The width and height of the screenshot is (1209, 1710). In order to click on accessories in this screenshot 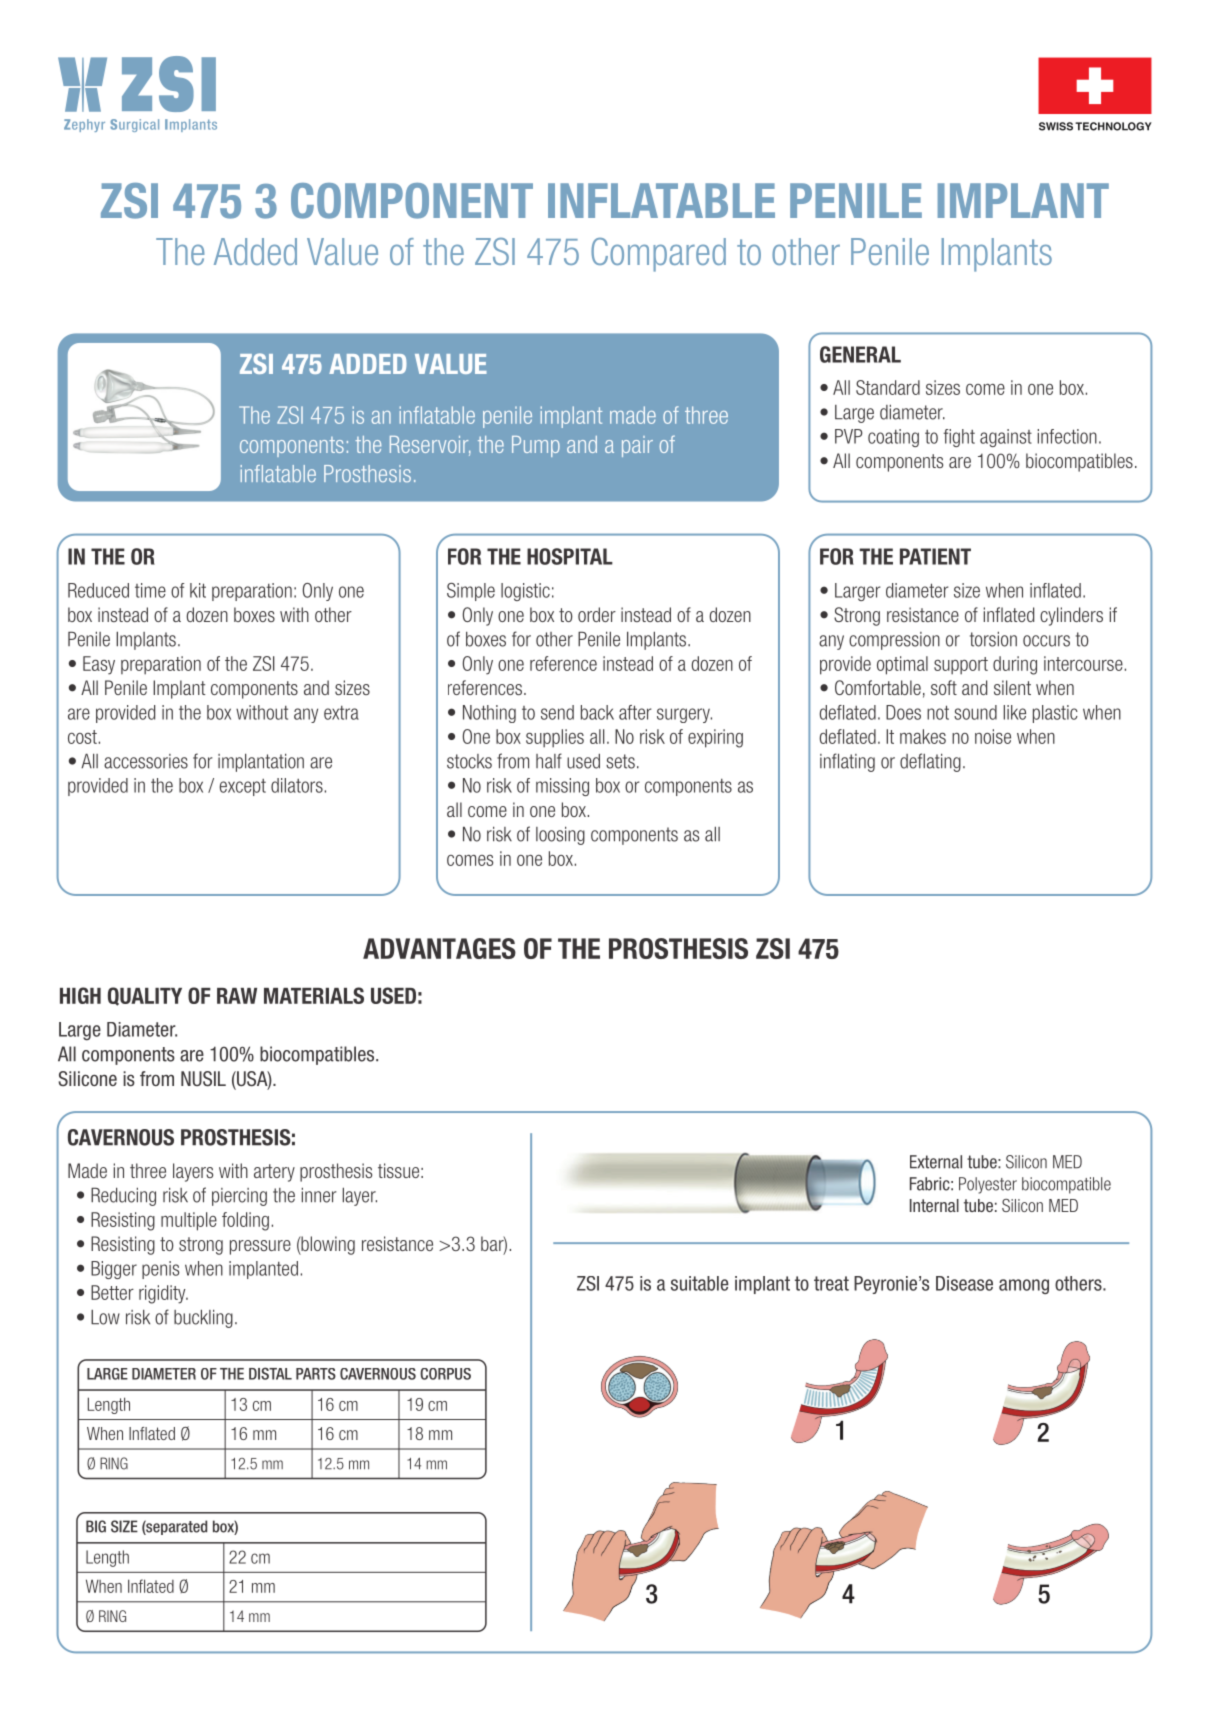, I will do `click(146, 761)`.
